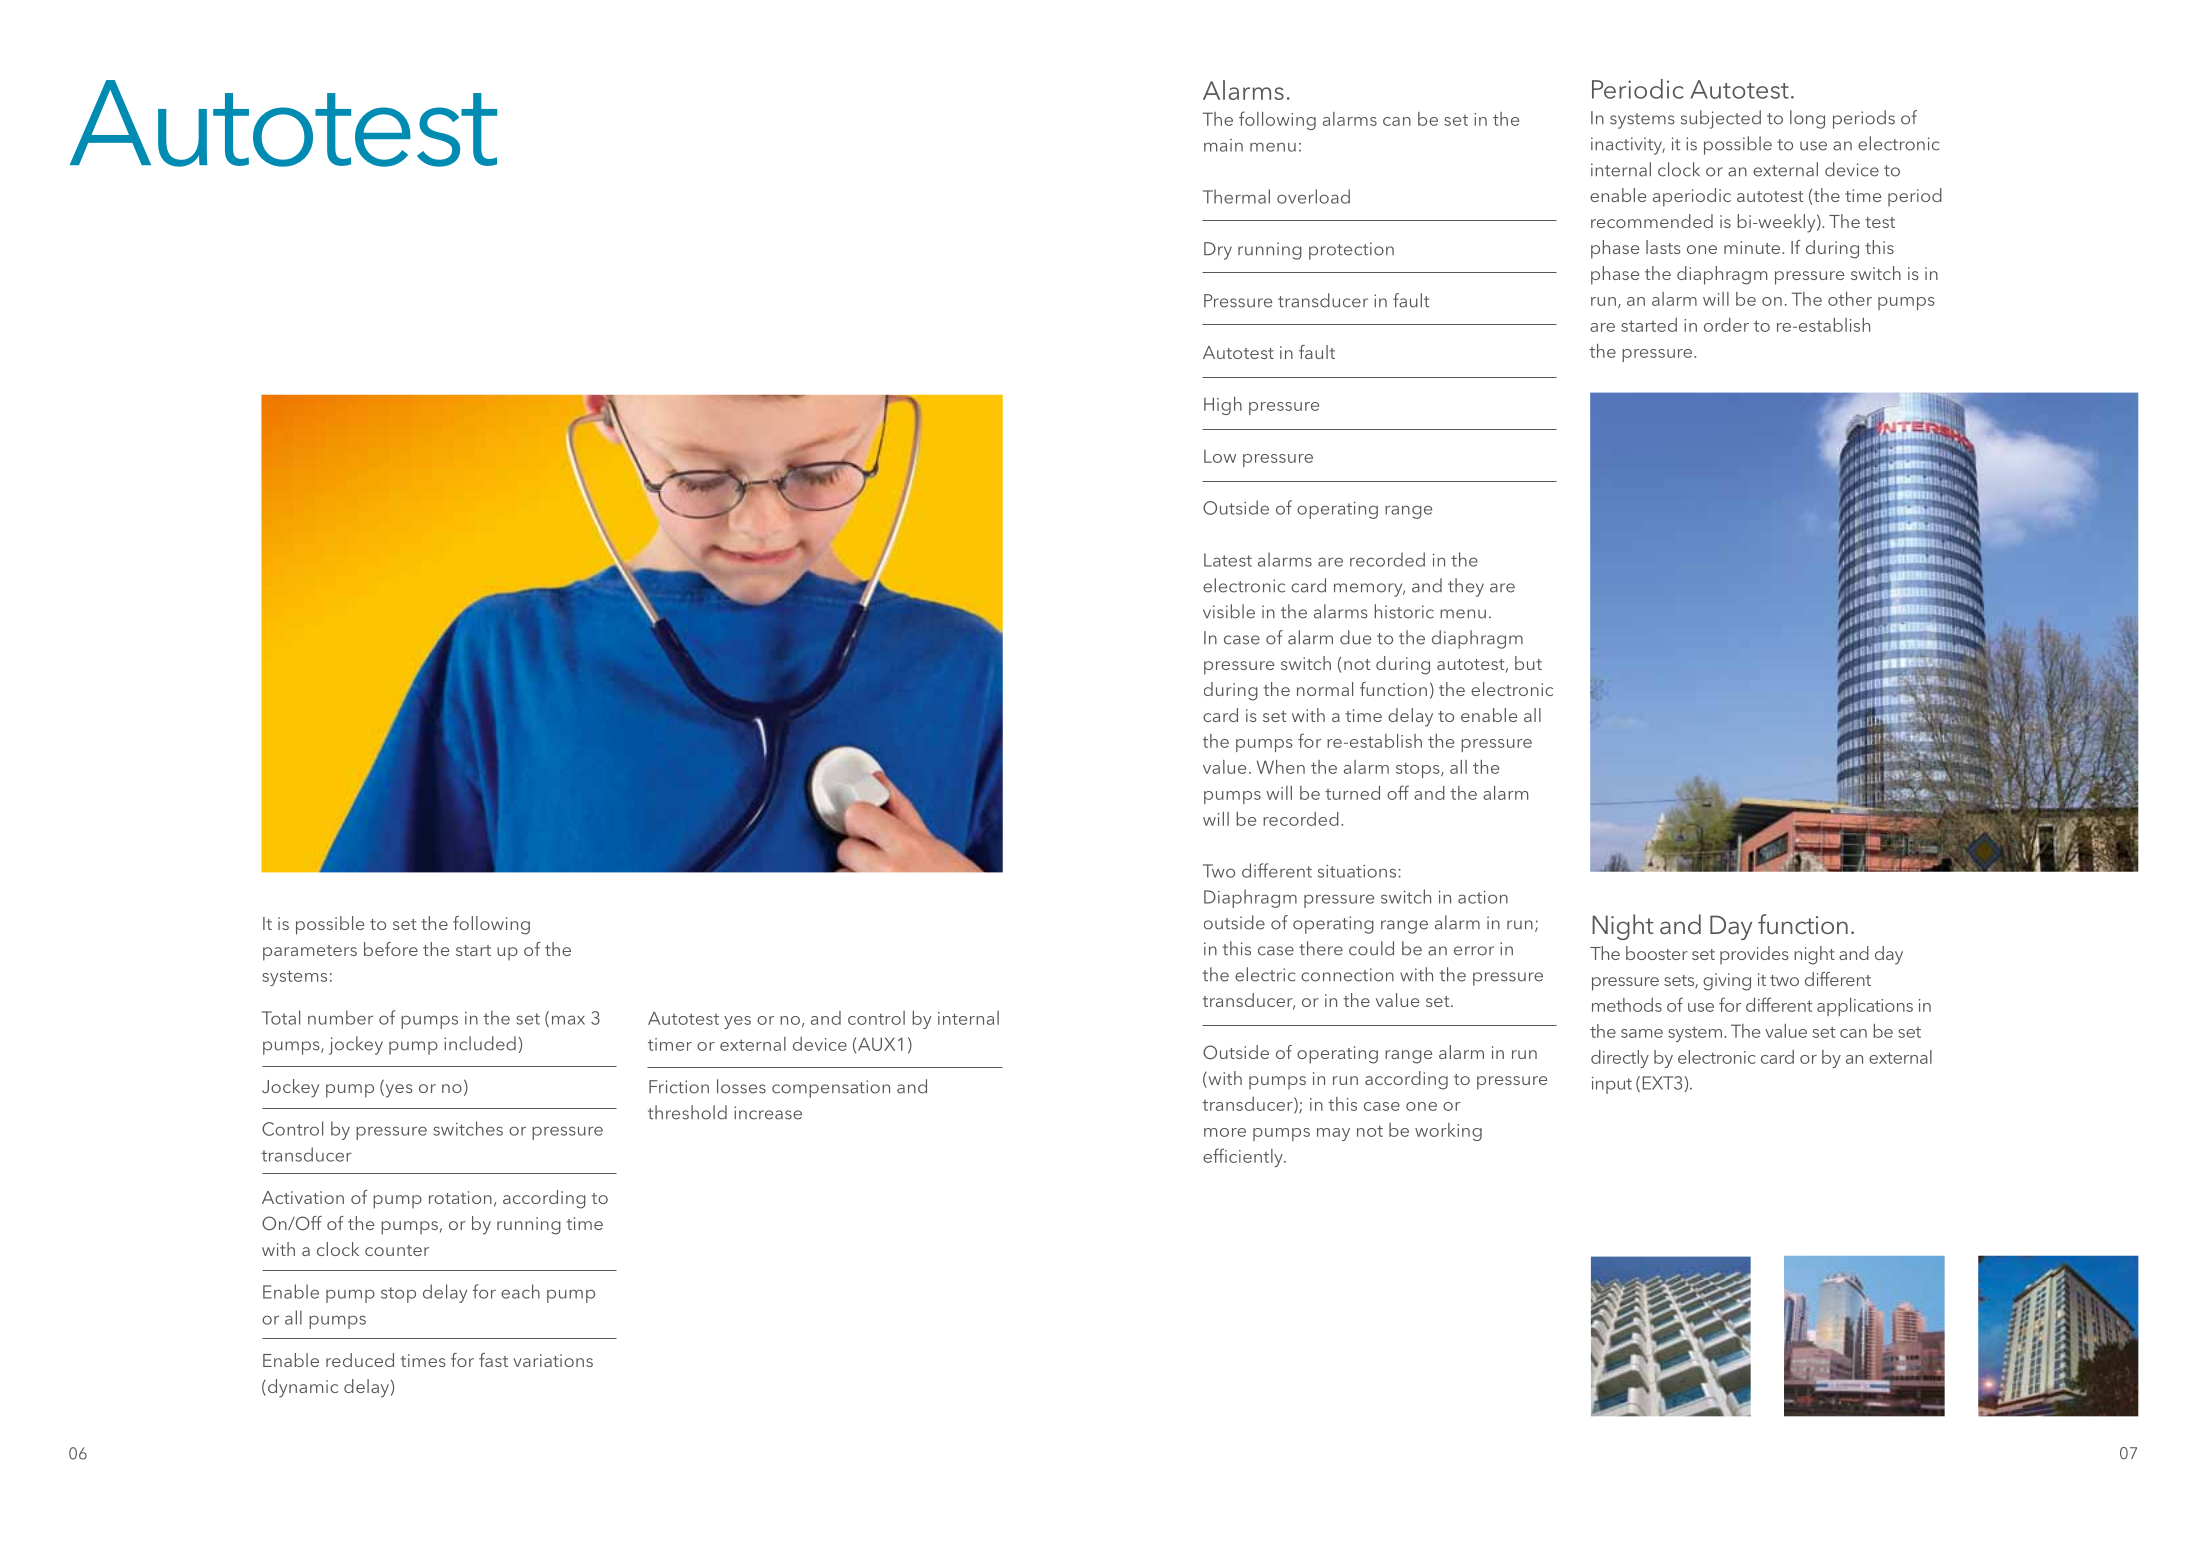 Image resolution: width=2205 pixels, height=1559 pixels. What do you see at coordinates (1223, 145) in the page?
I see `main` at bounding box center [1223, 145].
